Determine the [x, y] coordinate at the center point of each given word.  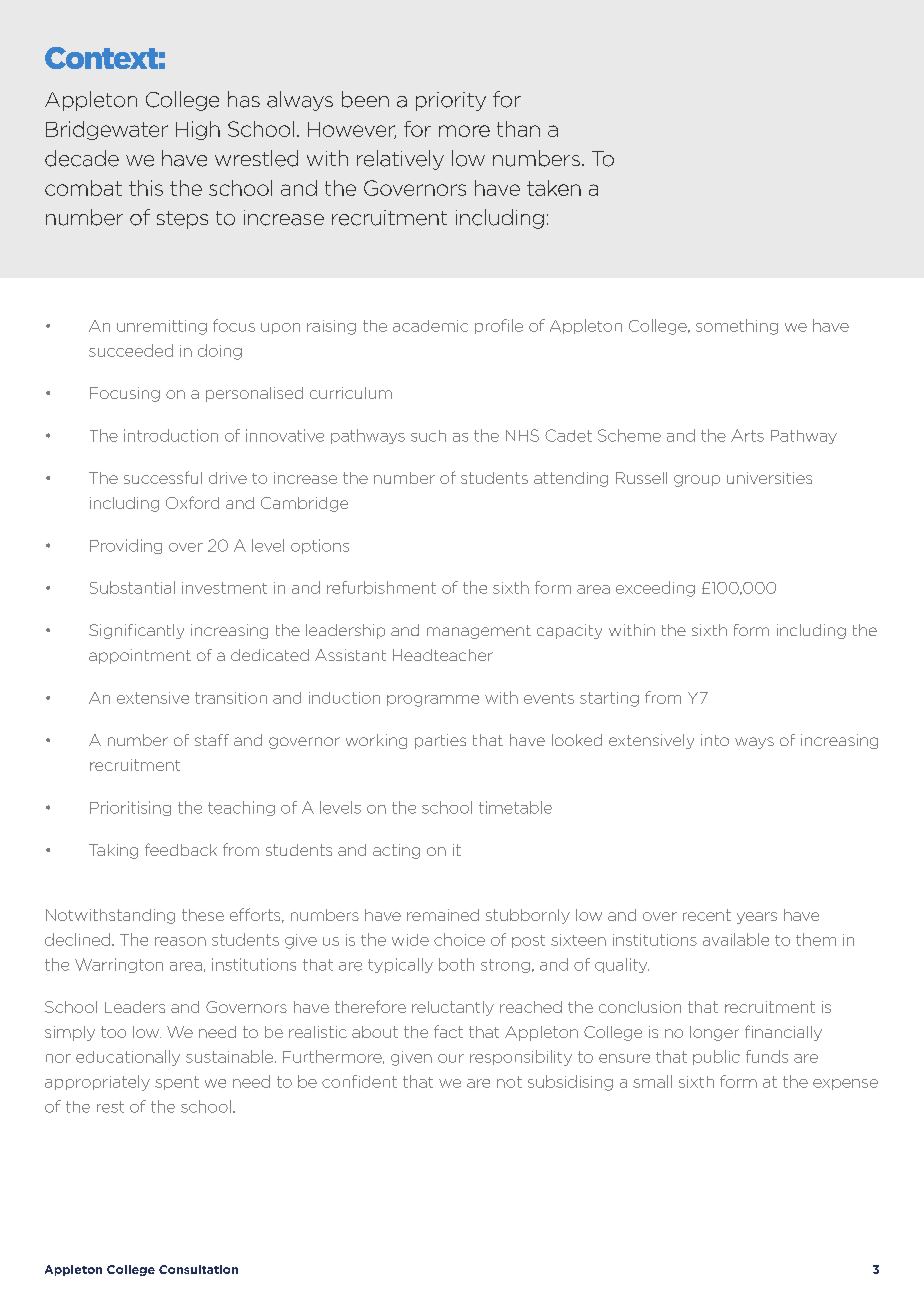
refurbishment [381, 587]
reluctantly [453, 1008]
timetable [515, 807]
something [737, 327]
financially [783, 1033]
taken [554, 188]
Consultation [198, 1269]
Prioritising [130, 808]
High [198, 130]
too [113, 1032]
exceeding [655, 589]
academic [430, 326]
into [715, 740]
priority [451, 101]
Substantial [132, 587]
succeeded [131, 350]
